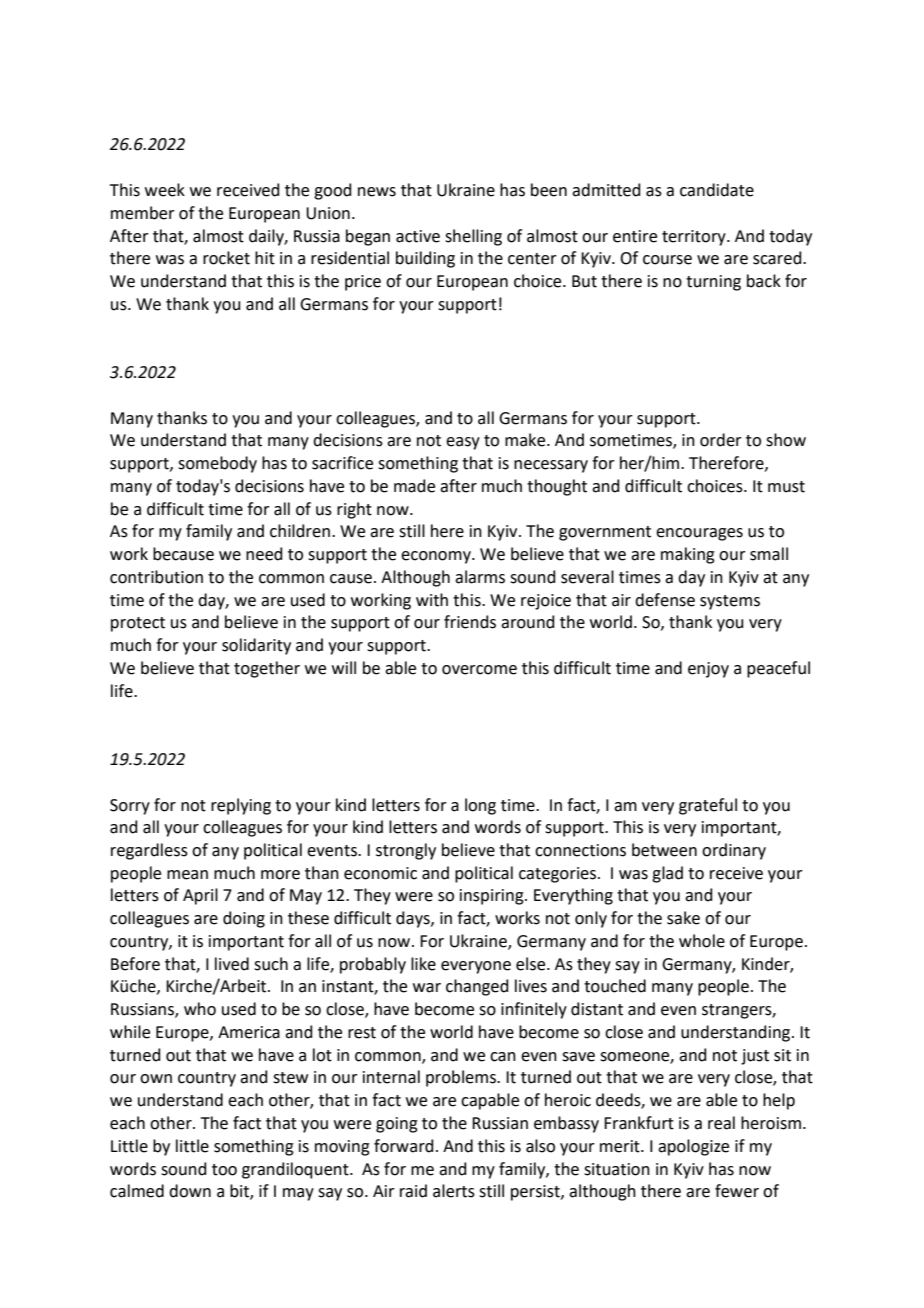 Image resolution: width=924 pixels, height=1308 pixels. Describe the element at coordinates (695, 238) in the document. I see `territory` at that location.
